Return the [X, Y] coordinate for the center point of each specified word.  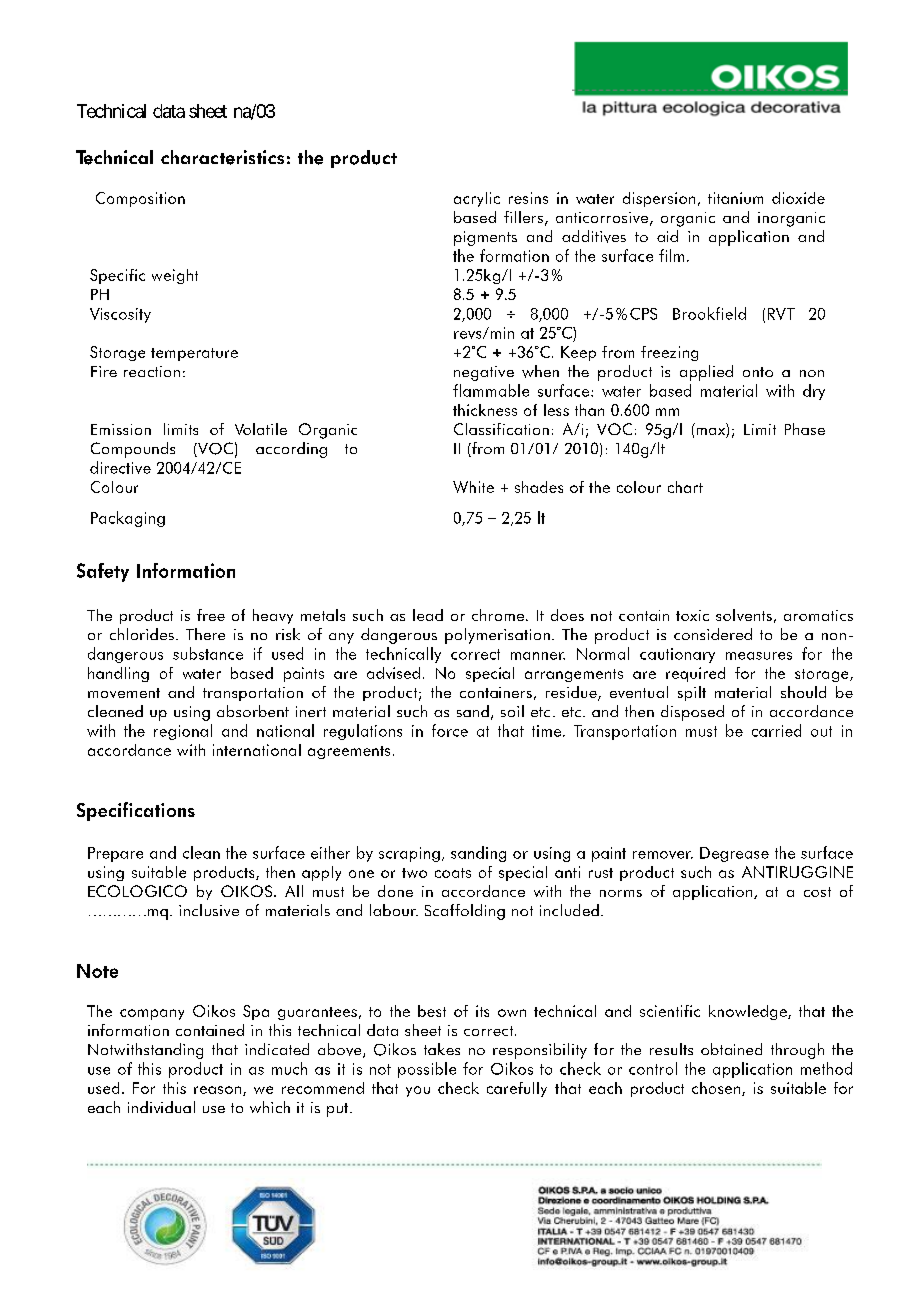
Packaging [128, 519]
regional [183, 732]
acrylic [477, 199]
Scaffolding [465, 912]
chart [685, 487]
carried [776, 730]
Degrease [734, 854]
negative [484, 373]
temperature [194, 354]
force [450, 730]
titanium [735, 198]
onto [758, 372]
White [473, 487]
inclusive [209, 910]
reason [219, 1091]
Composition [140, 199]
